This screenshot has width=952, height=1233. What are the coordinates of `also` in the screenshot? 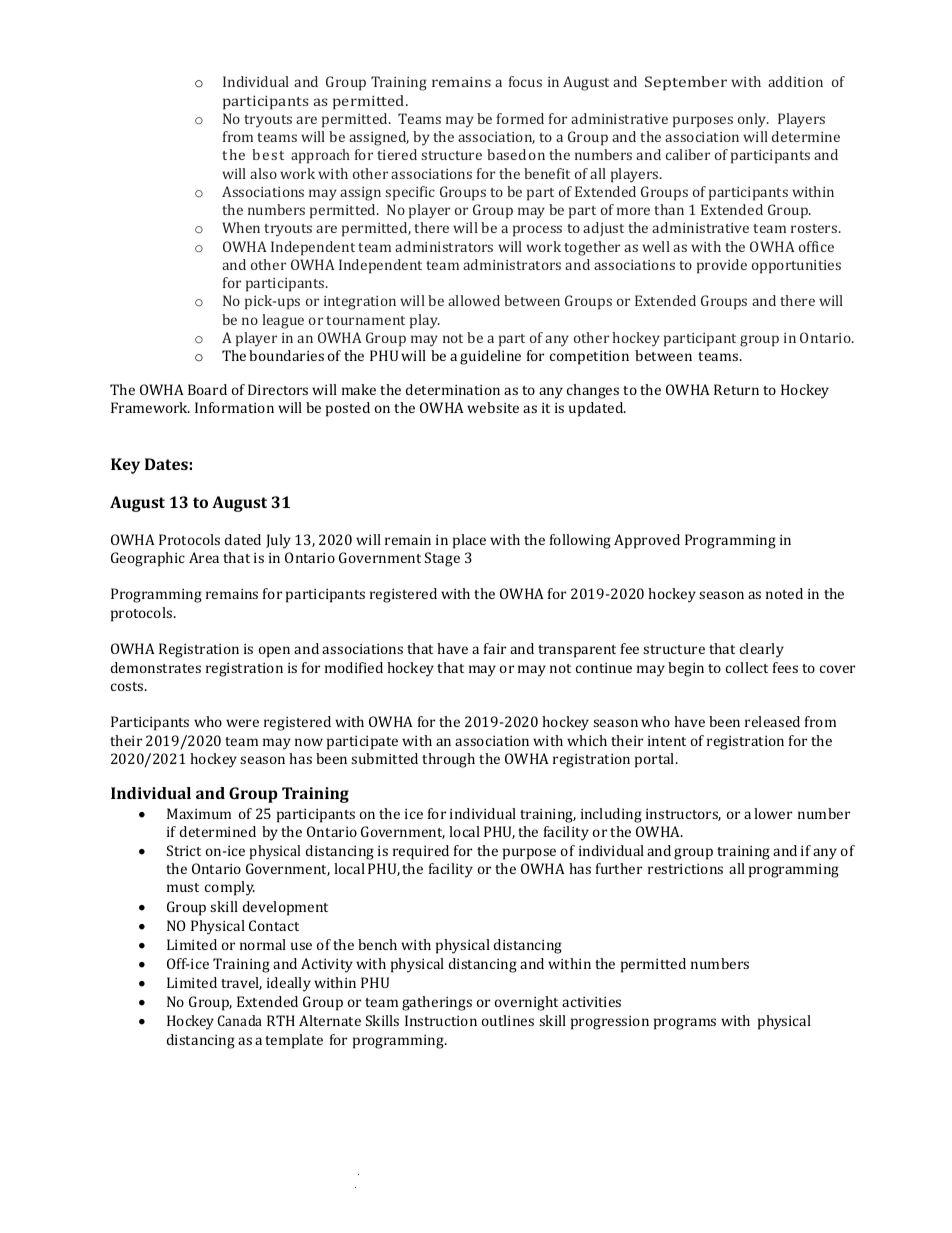 It's located at (263, 173).
